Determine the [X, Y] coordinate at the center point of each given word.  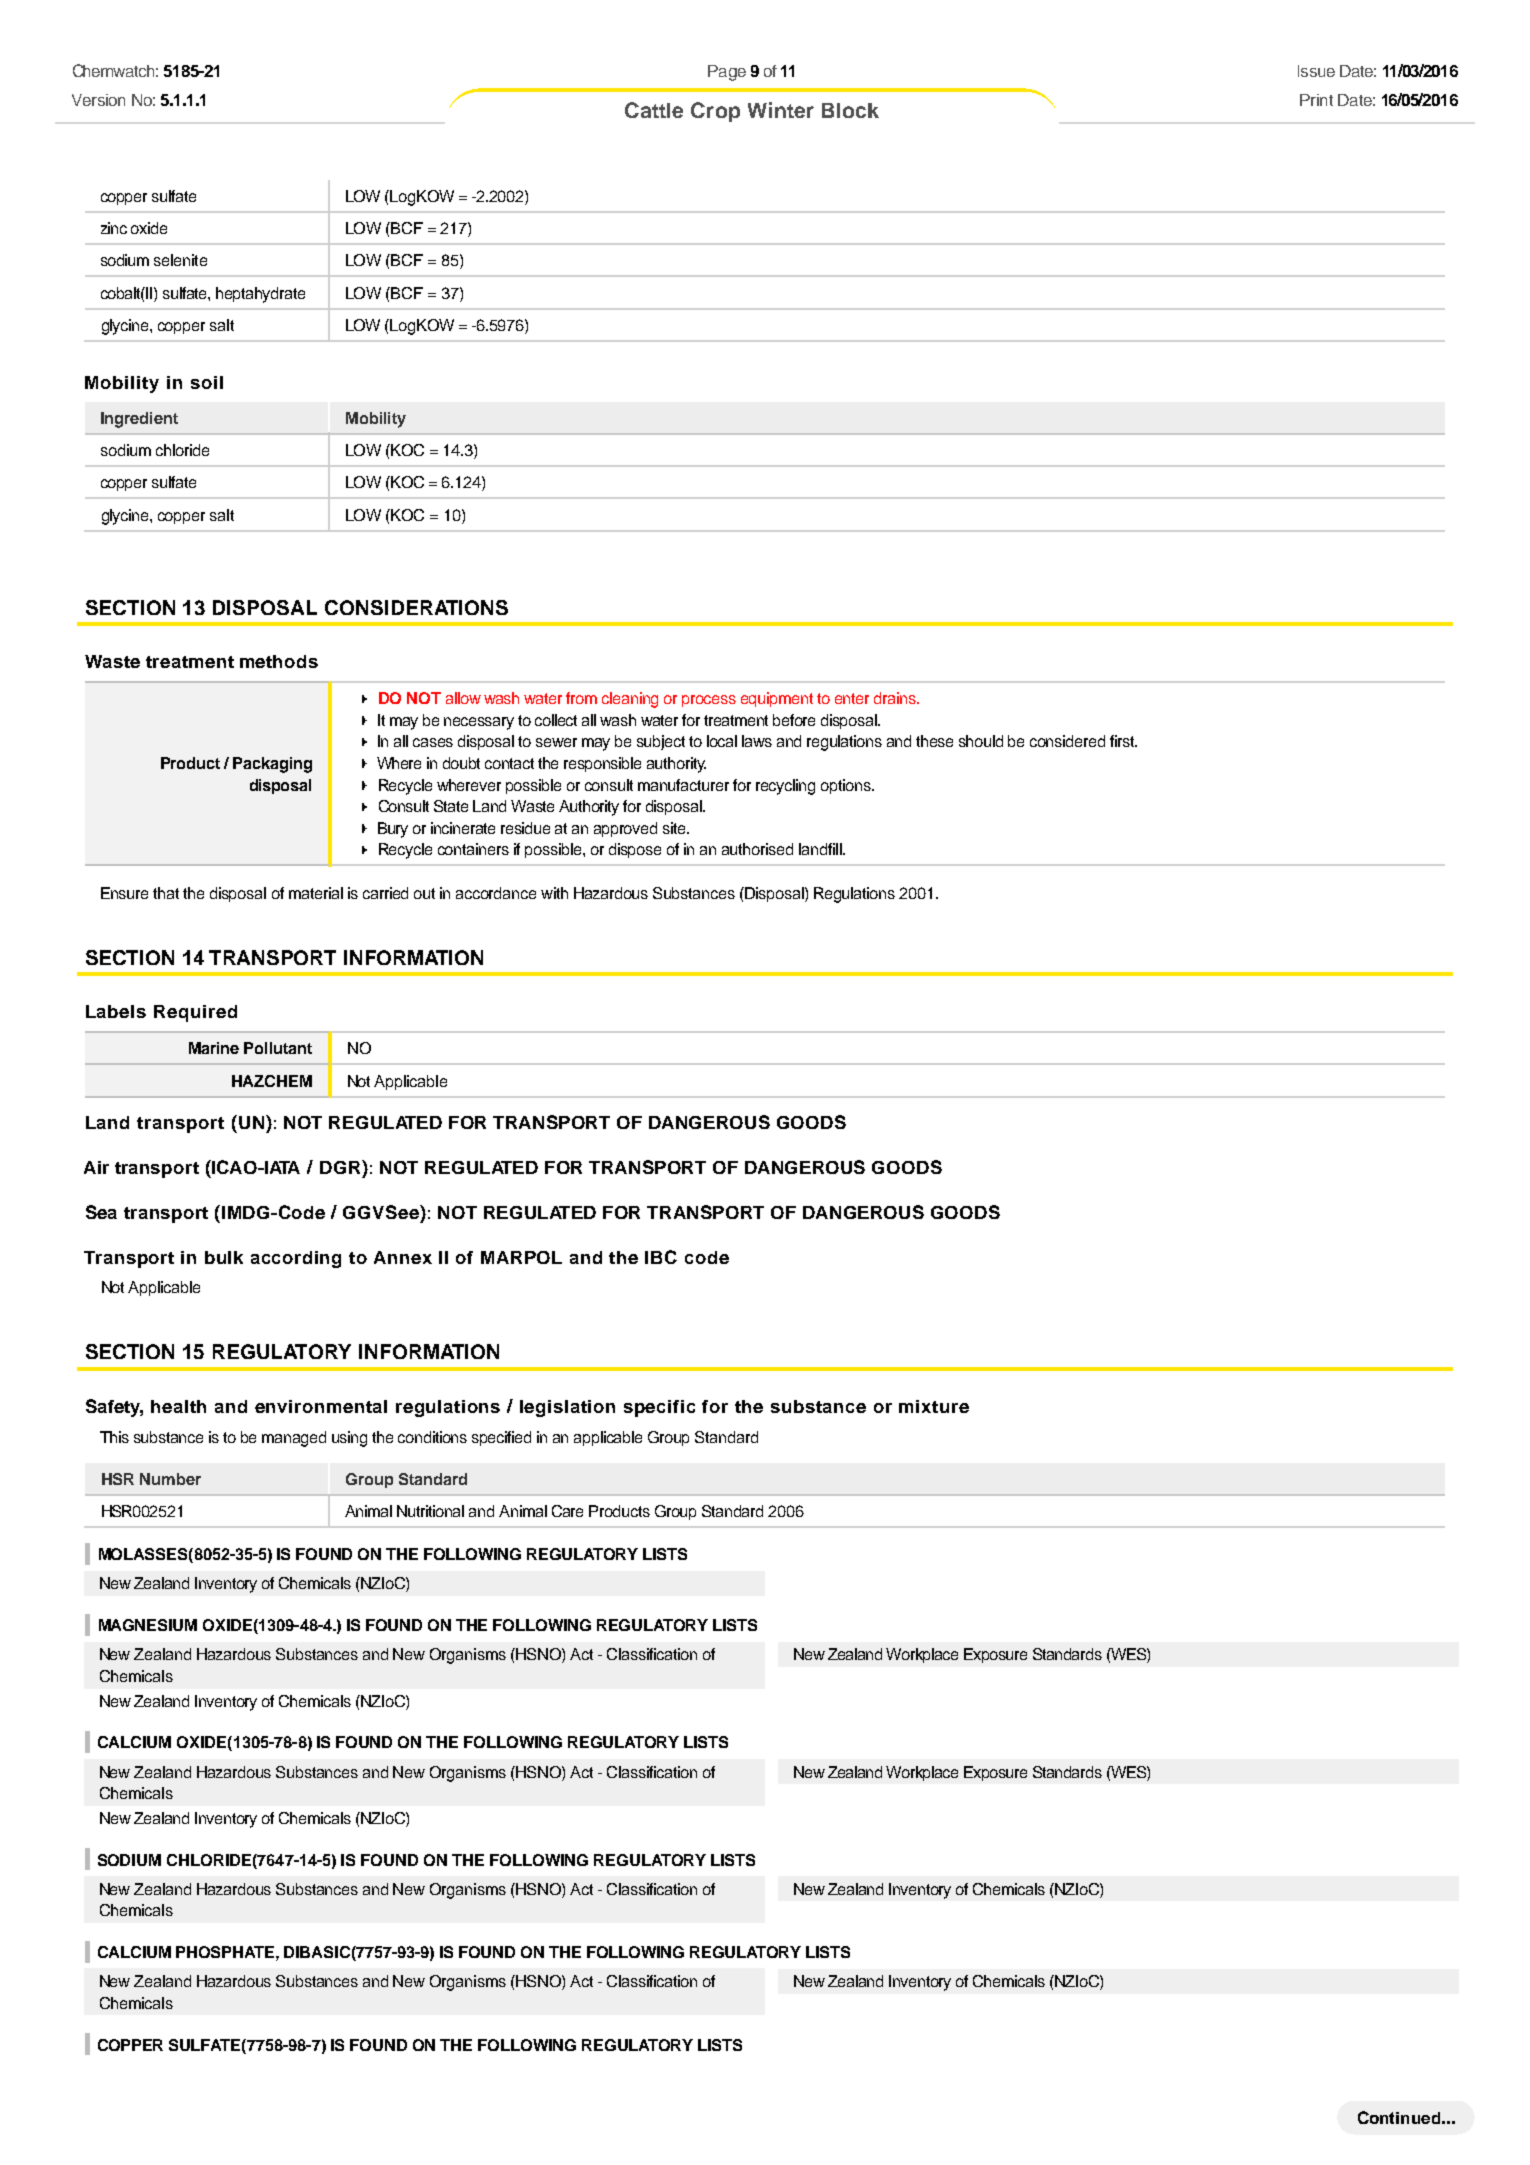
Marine [214, 1048]
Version [98, 100]
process [709, 701]
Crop [715, 112]
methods [279, 661]
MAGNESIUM [148, 1625]
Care [567, 1511]
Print [1316, 100]
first [1123, 741]
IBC [661, 1257]
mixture [934, 1406]
